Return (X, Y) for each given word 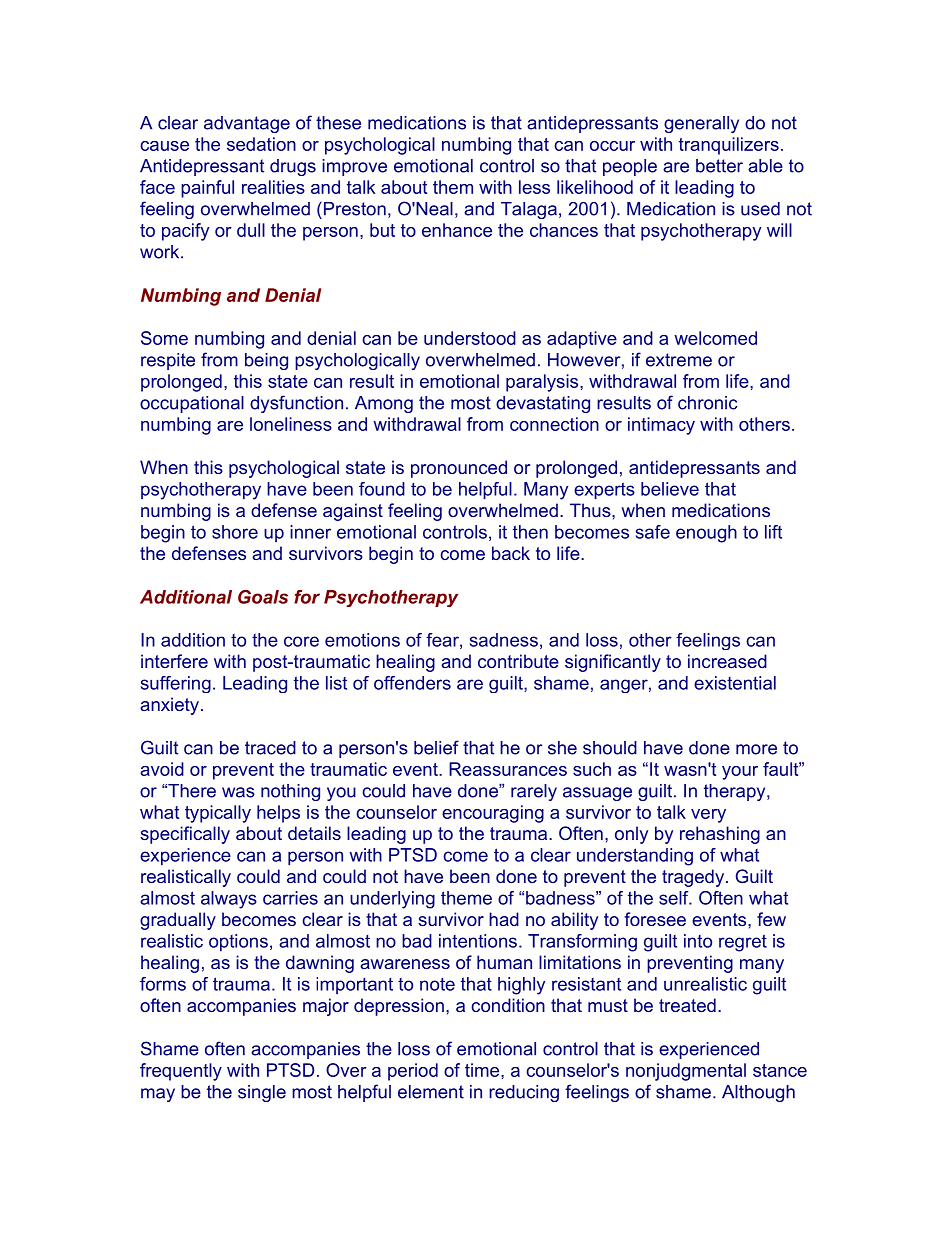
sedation (261, 144)
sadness (504, 640)
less (534, 187)
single (262, 1093)
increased (727, 661)
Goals (263, 597)
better (719, 166)
